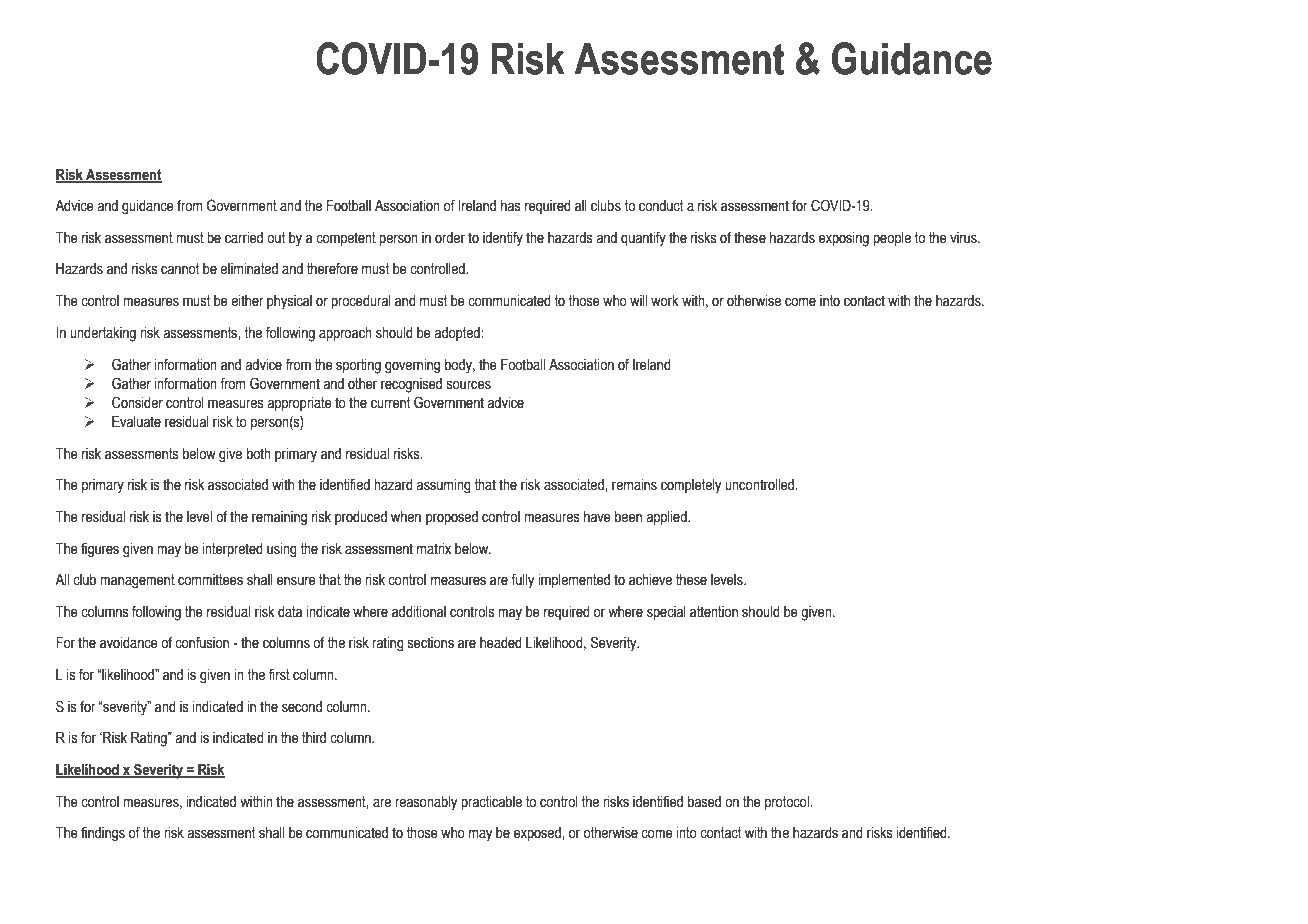 This page has width=1308, height=924. What do you see at coordinates (137, 402) in the page?
I see `Consider` at bounding box center [137, 402].
